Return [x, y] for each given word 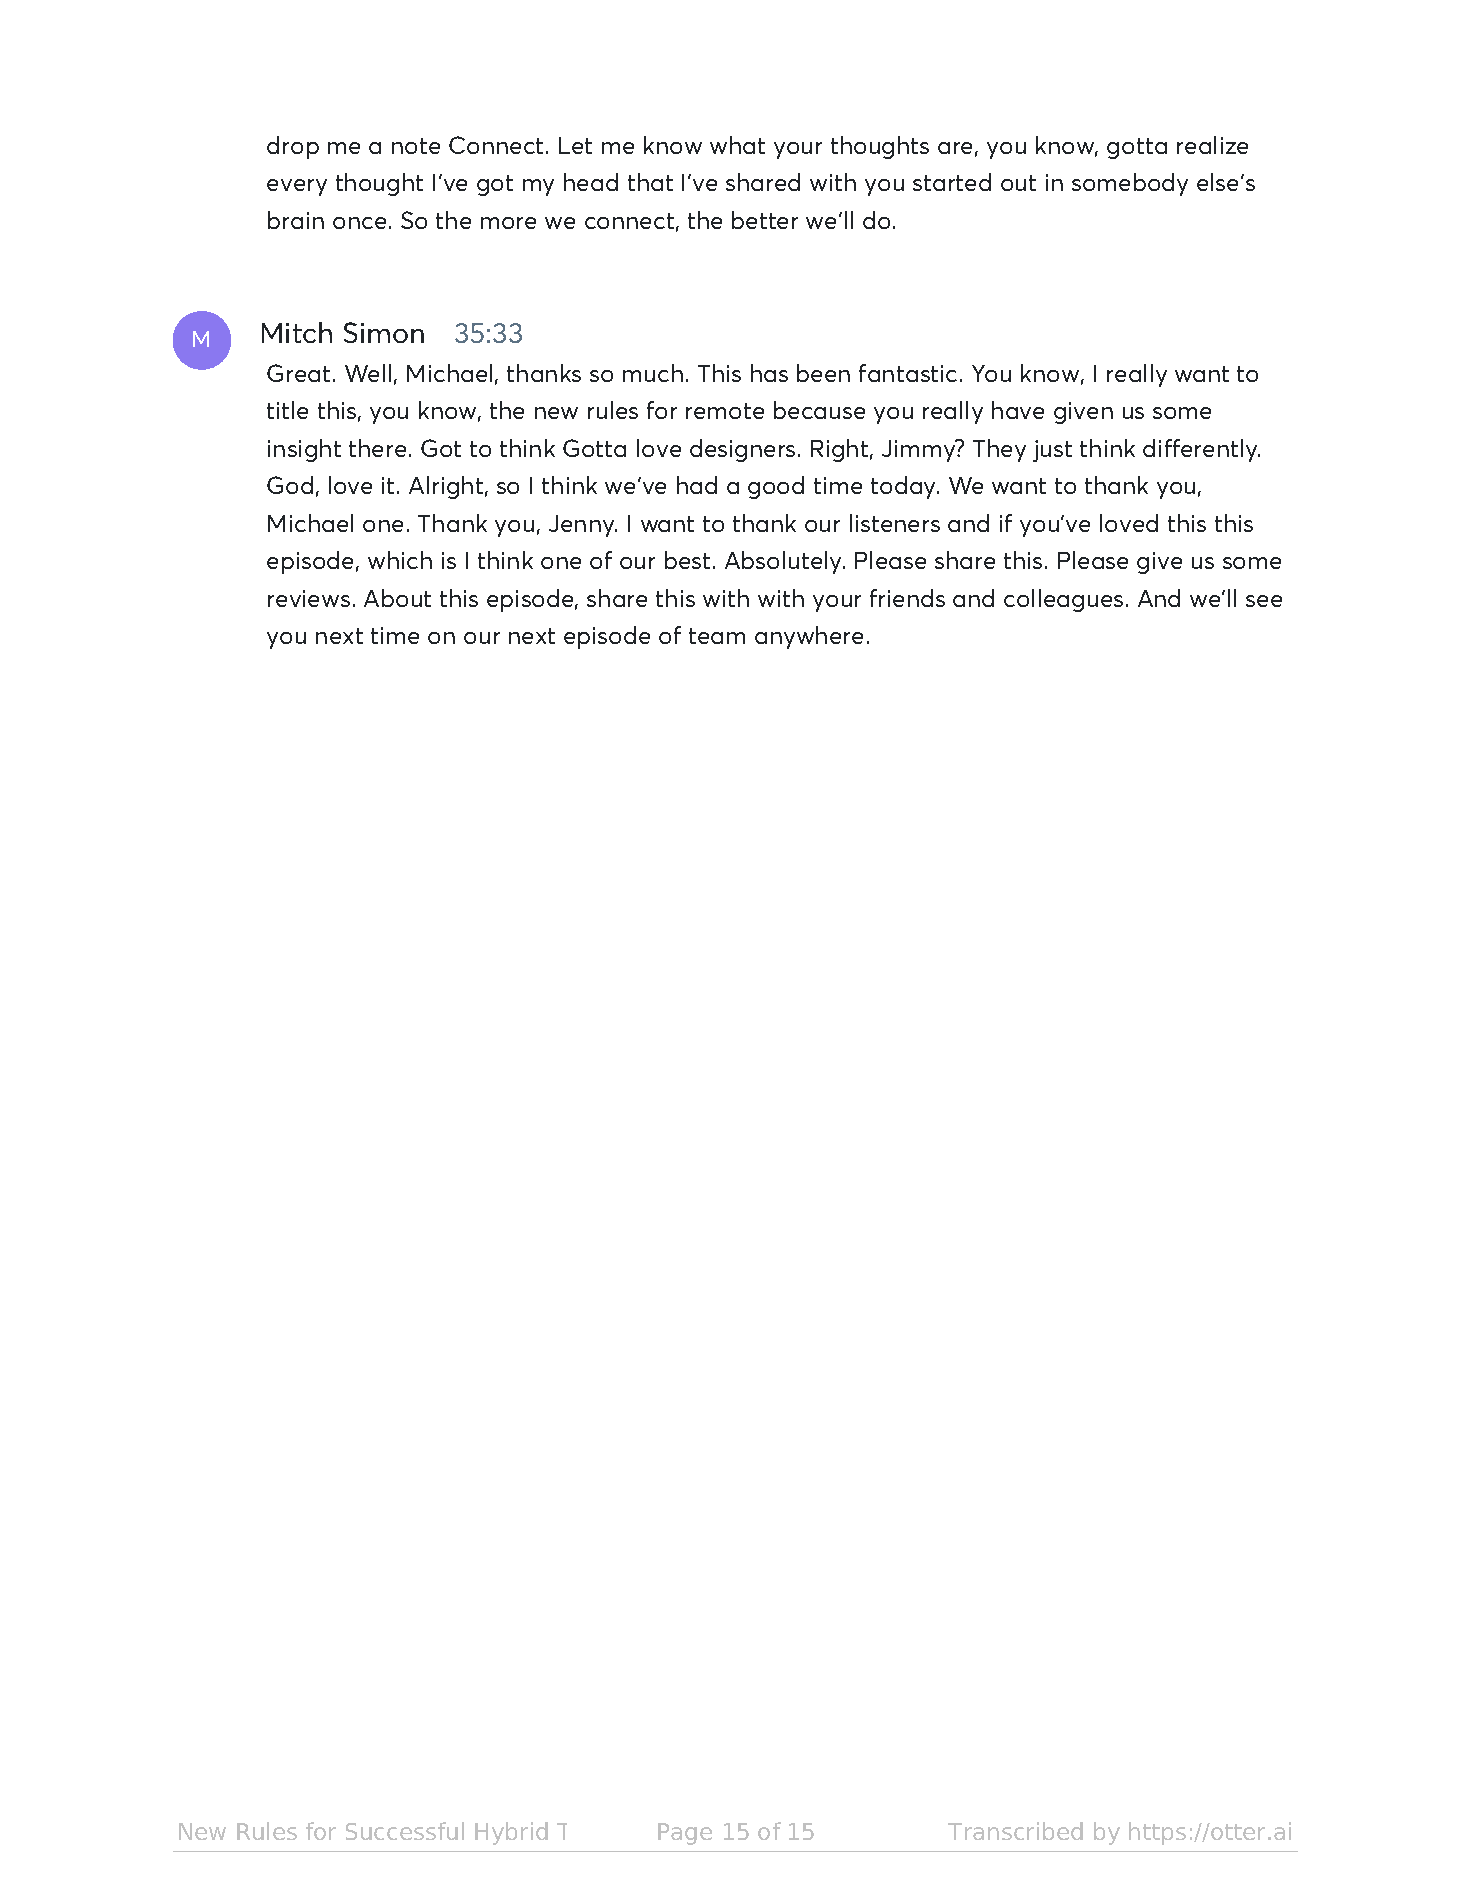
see [1264, 601]
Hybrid [511, 1833]
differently [1201, 450]
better [765, 220]
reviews [309, 598]
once [359, 223]
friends [907, 598]
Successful [405, 1831]
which [400, 560]
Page [685, 1834]
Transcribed [1015, 1831]
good [776, 487]
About [397, 598]
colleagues [1063, 600]
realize [1212, 145]
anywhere [809, 637]
